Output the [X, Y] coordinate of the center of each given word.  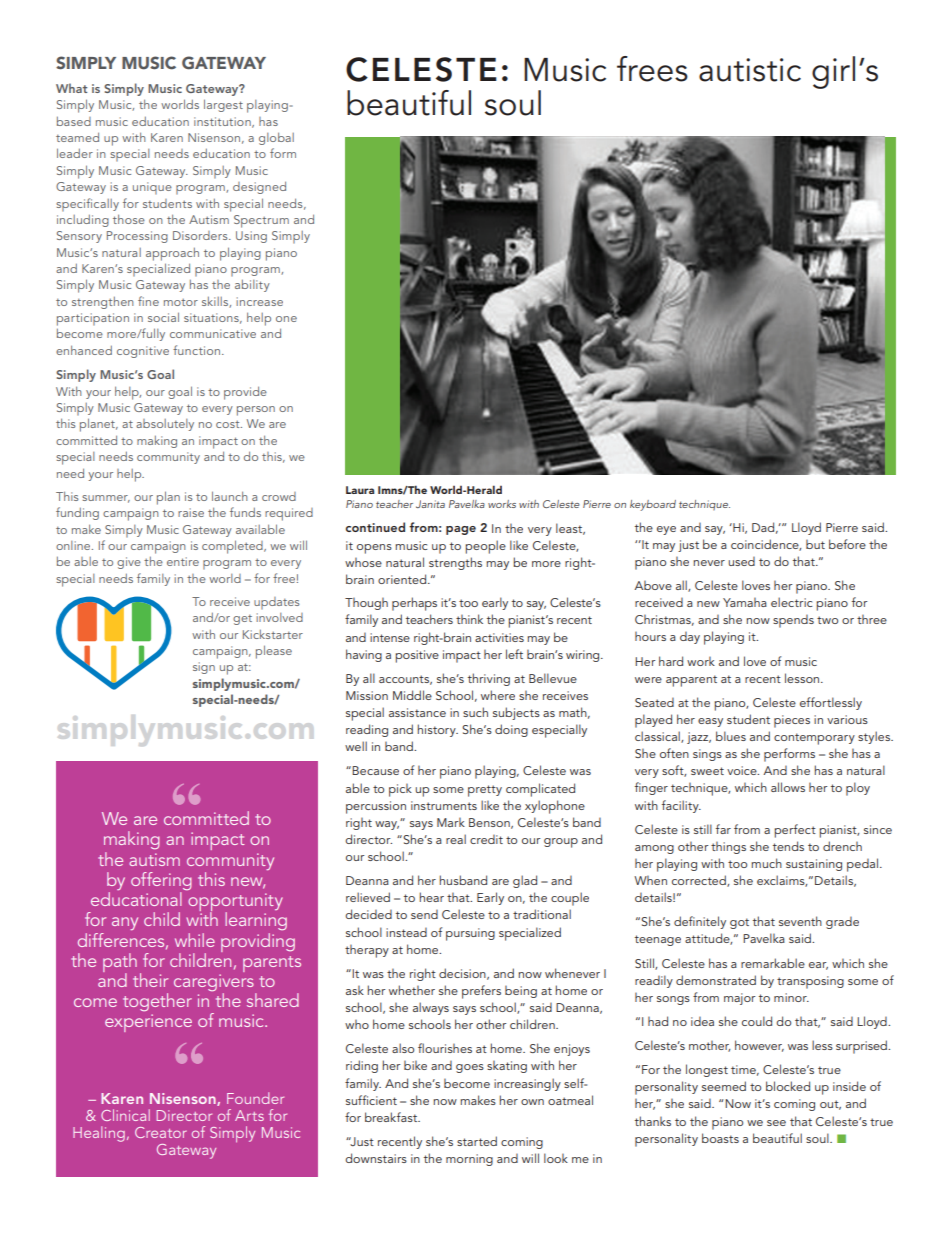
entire [183, 561]
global [276, 138]
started [477, 1141]
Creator [161, 1132]
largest [223, 105]
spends [793, 621]
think [469, 619]
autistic [750, 70]
